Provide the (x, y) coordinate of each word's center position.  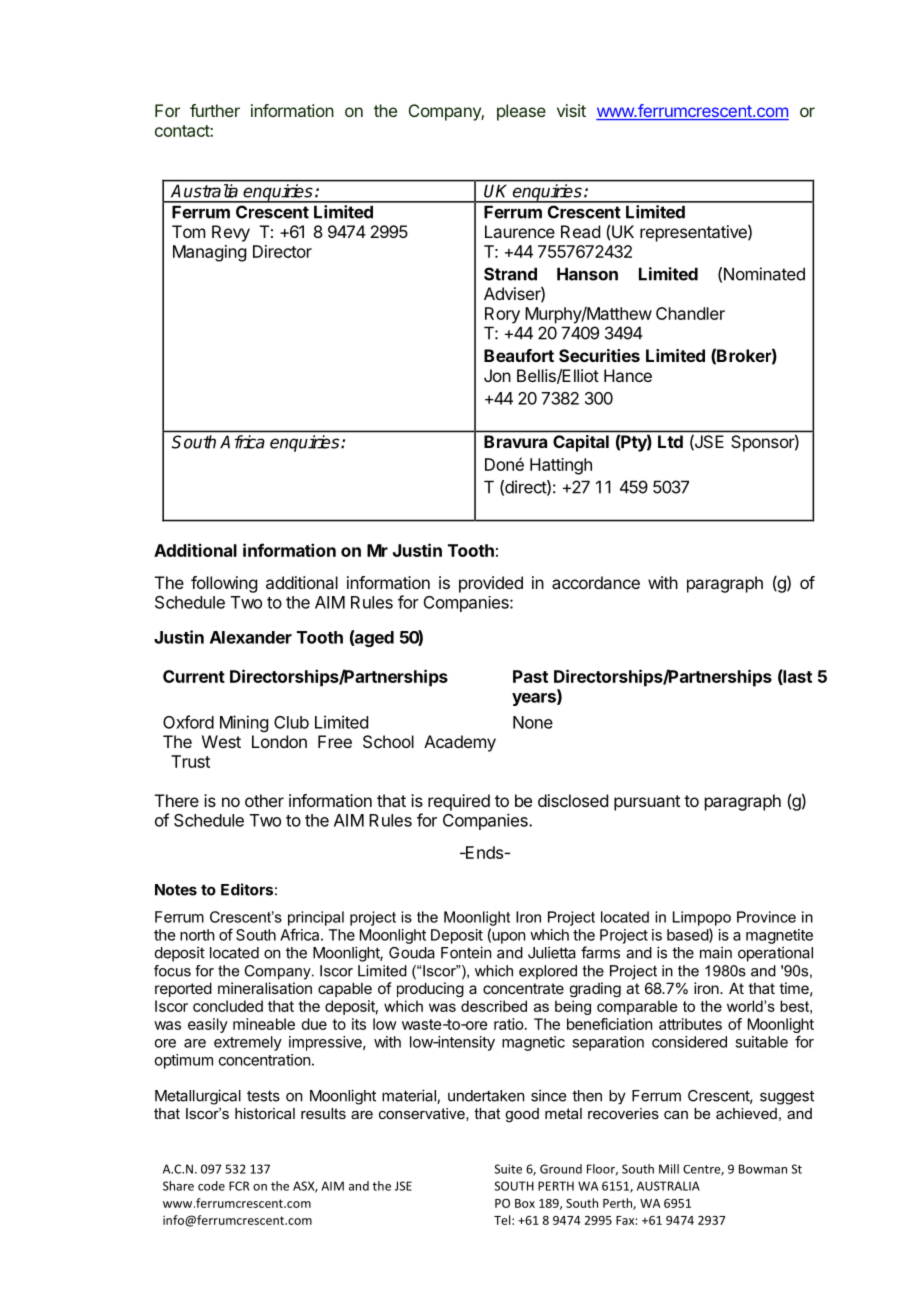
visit (571, 110)
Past (530, 676)
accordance (596, 582)
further (215, 110)
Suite (508, 1169)
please (521, 112)
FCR (239, 1186)
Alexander (251, 637)
